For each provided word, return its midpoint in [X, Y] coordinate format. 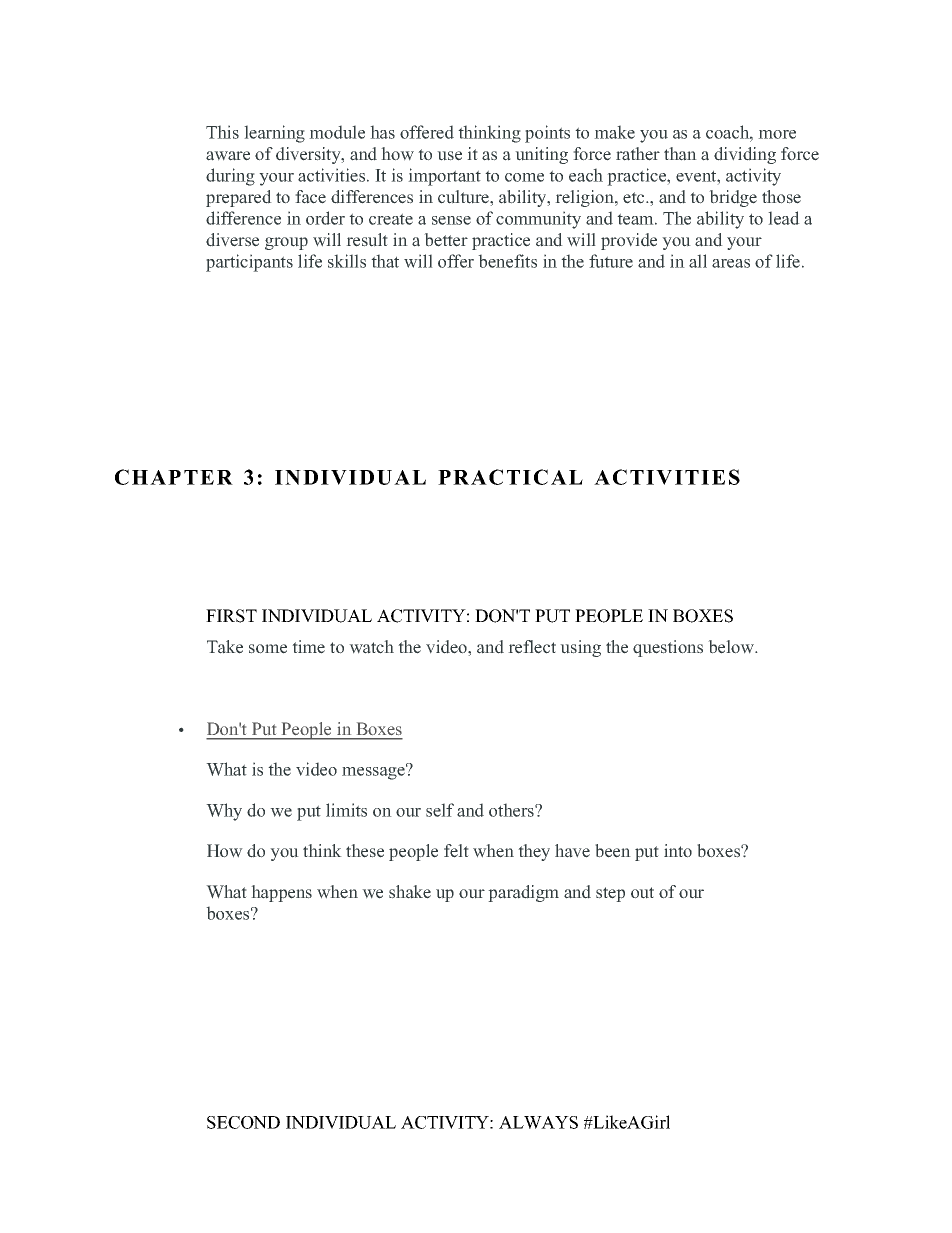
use [449, 156]
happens [281, 893]
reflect [532, 647]
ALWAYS [538, 1122]
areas [731, 263]
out [642, 893]
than [680, 154]
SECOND [243, 1122]
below [732, 647]
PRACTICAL [510, 477]
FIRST [231, 616]
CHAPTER [174, 477]
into [678, 851]
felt [456, 851]
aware [228, 156]
